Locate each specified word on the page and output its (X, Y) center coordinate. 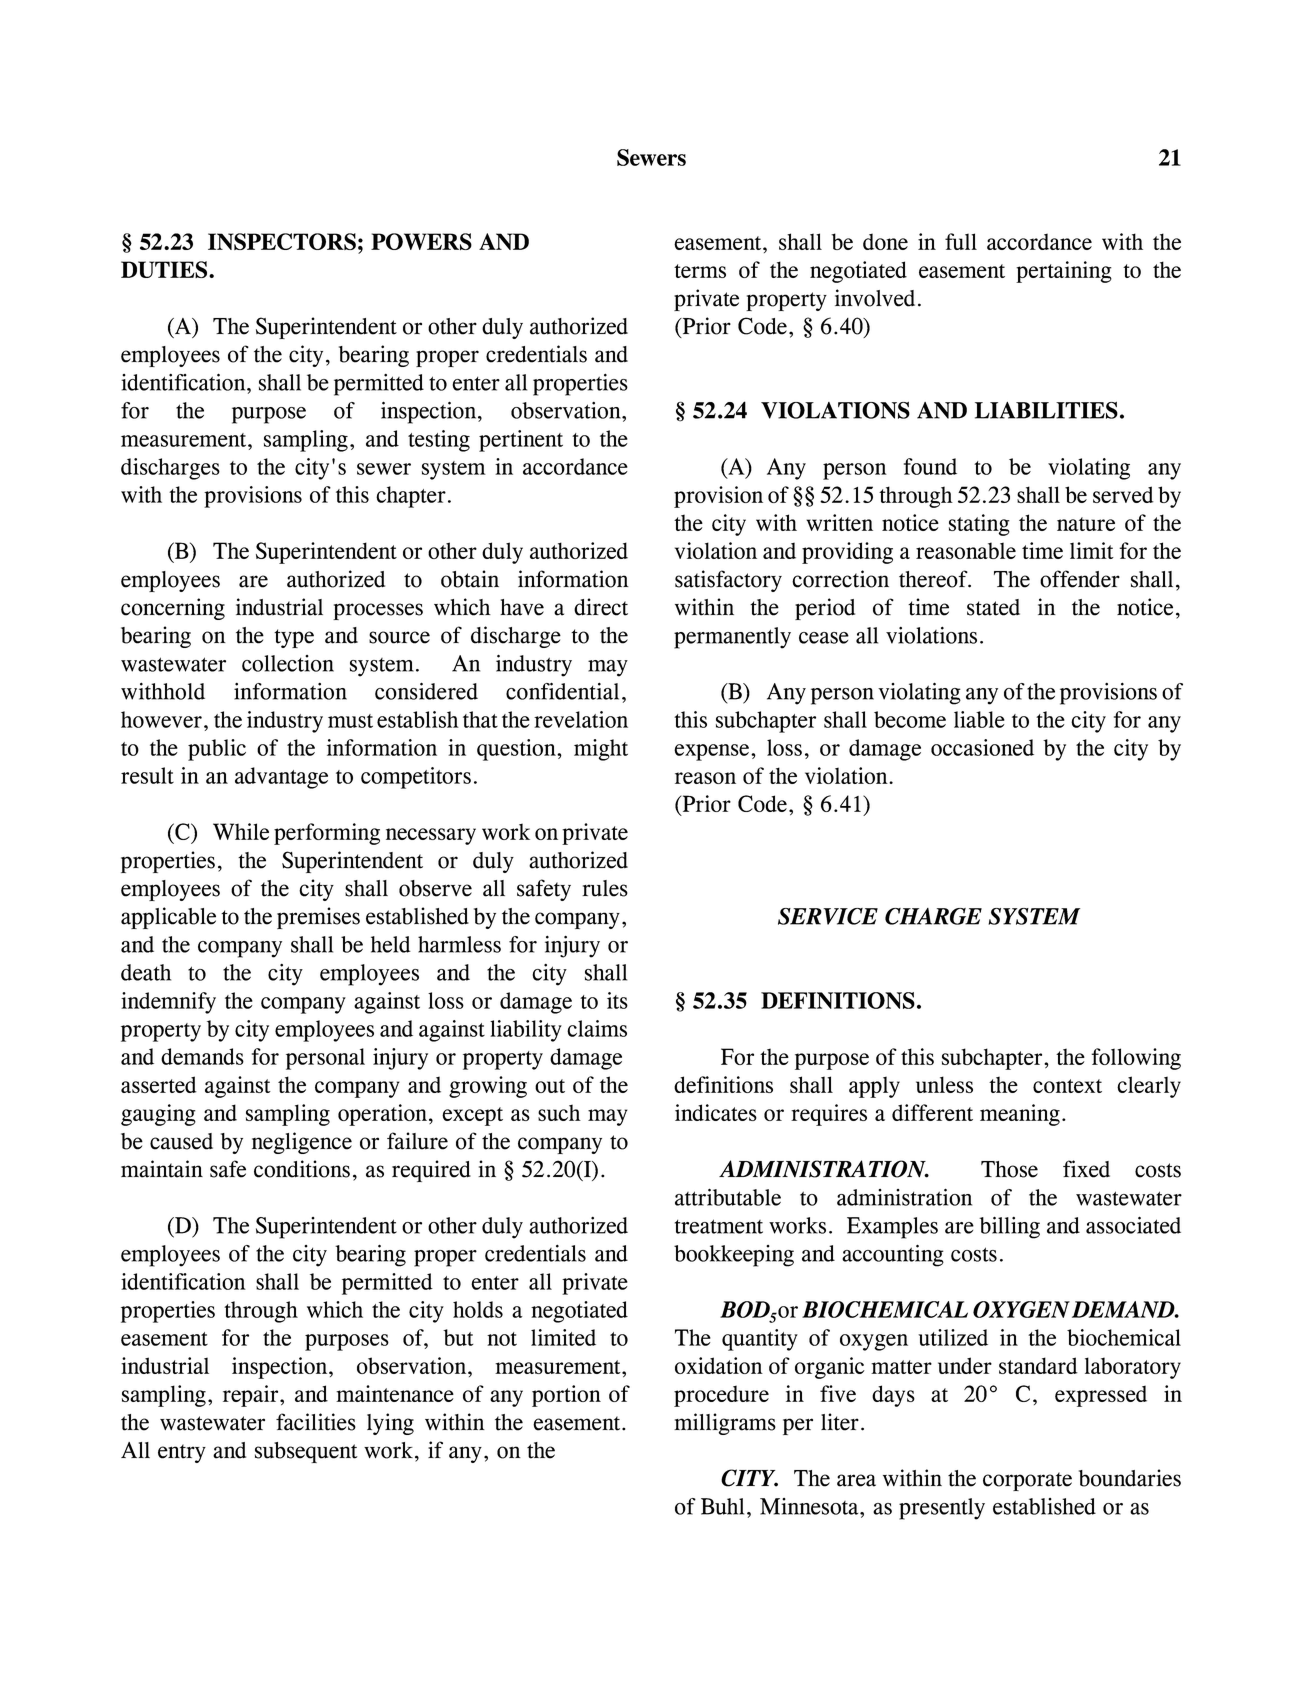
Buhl (722, 1506)
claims (597, 1028)
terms (700, 271)
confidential (562, 691)
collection (288, 663)
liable (979, 719)
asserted (159, 1084)
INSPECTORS (282, 241)
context (1067, 1086)
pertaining (1064, 272)
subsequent (306, 1452)
